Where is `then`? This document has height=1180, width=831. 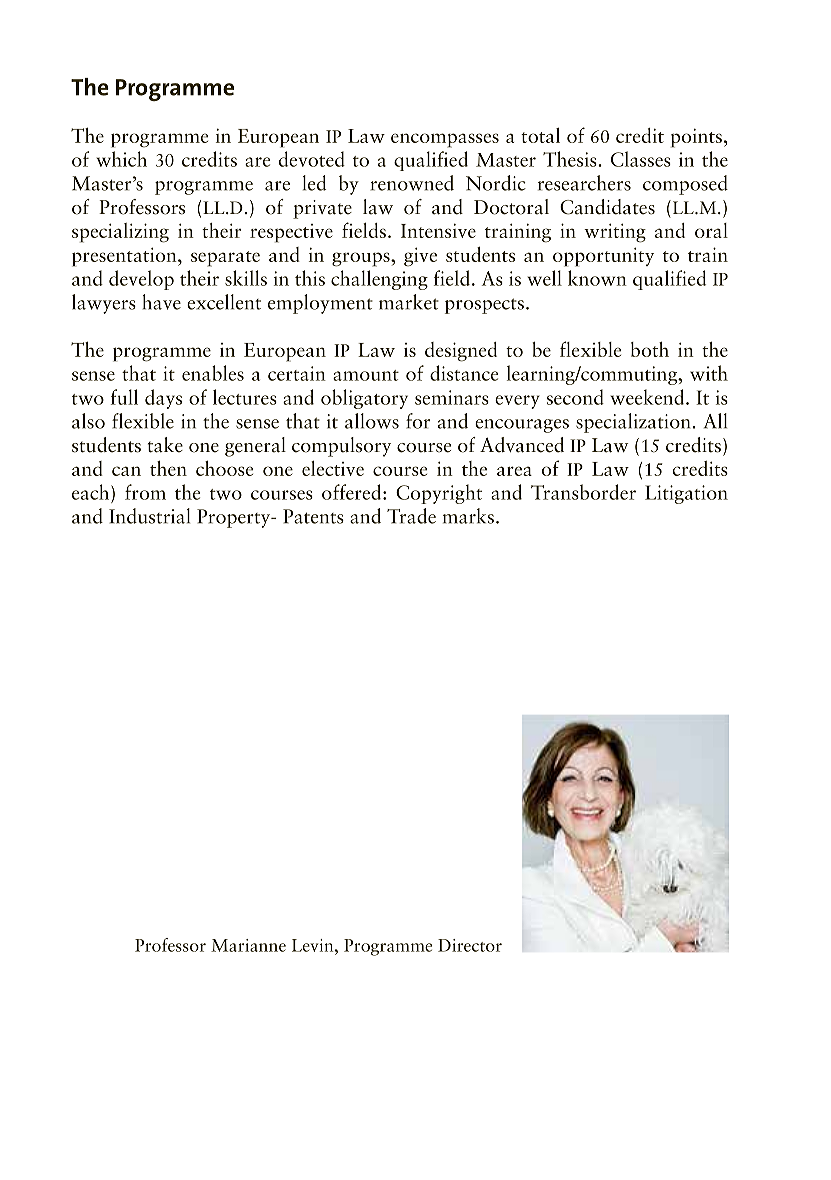
then is located at coordinates (168, 468).
